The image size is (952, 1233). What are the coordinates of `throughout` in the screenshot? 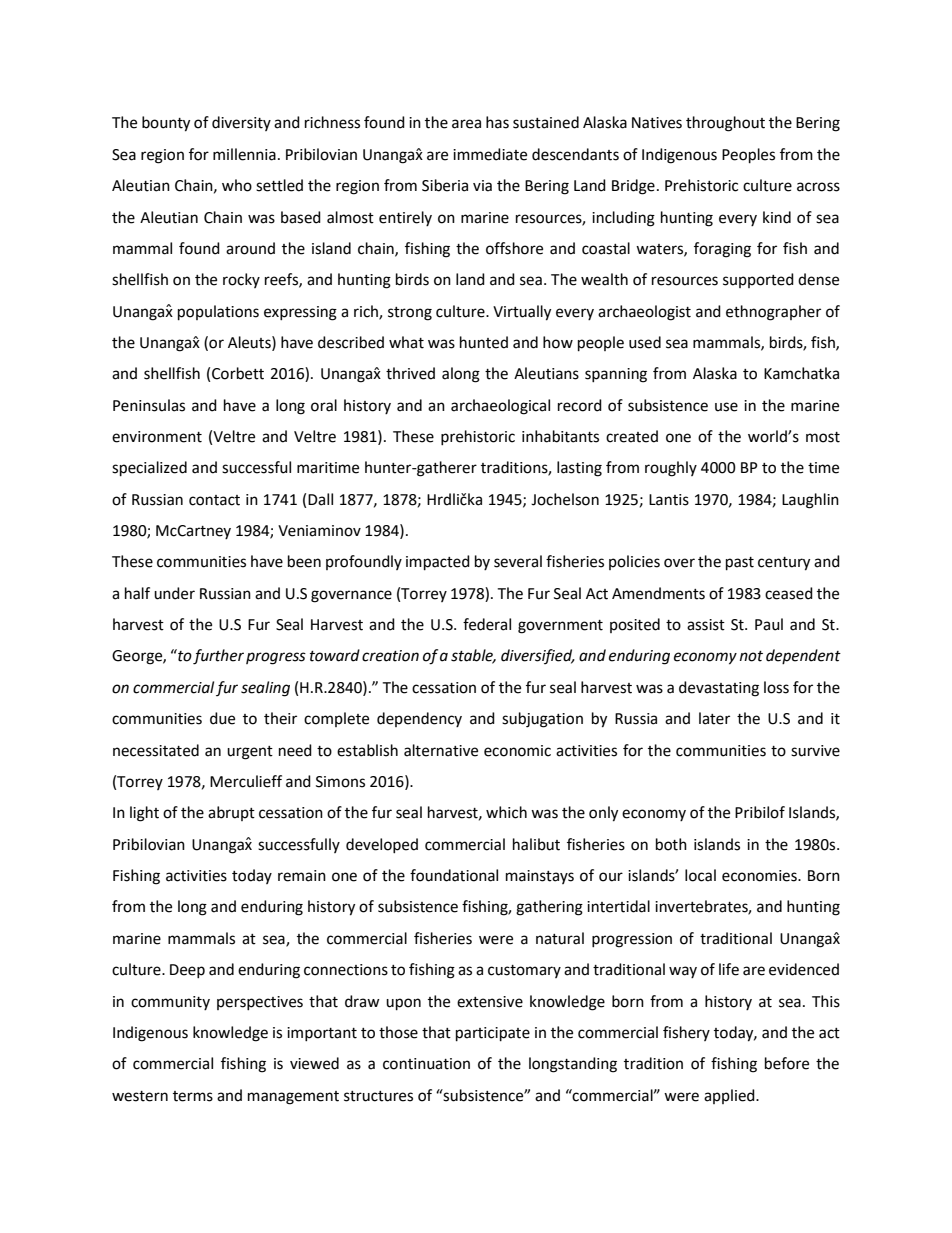 It's located at (725, 124).
